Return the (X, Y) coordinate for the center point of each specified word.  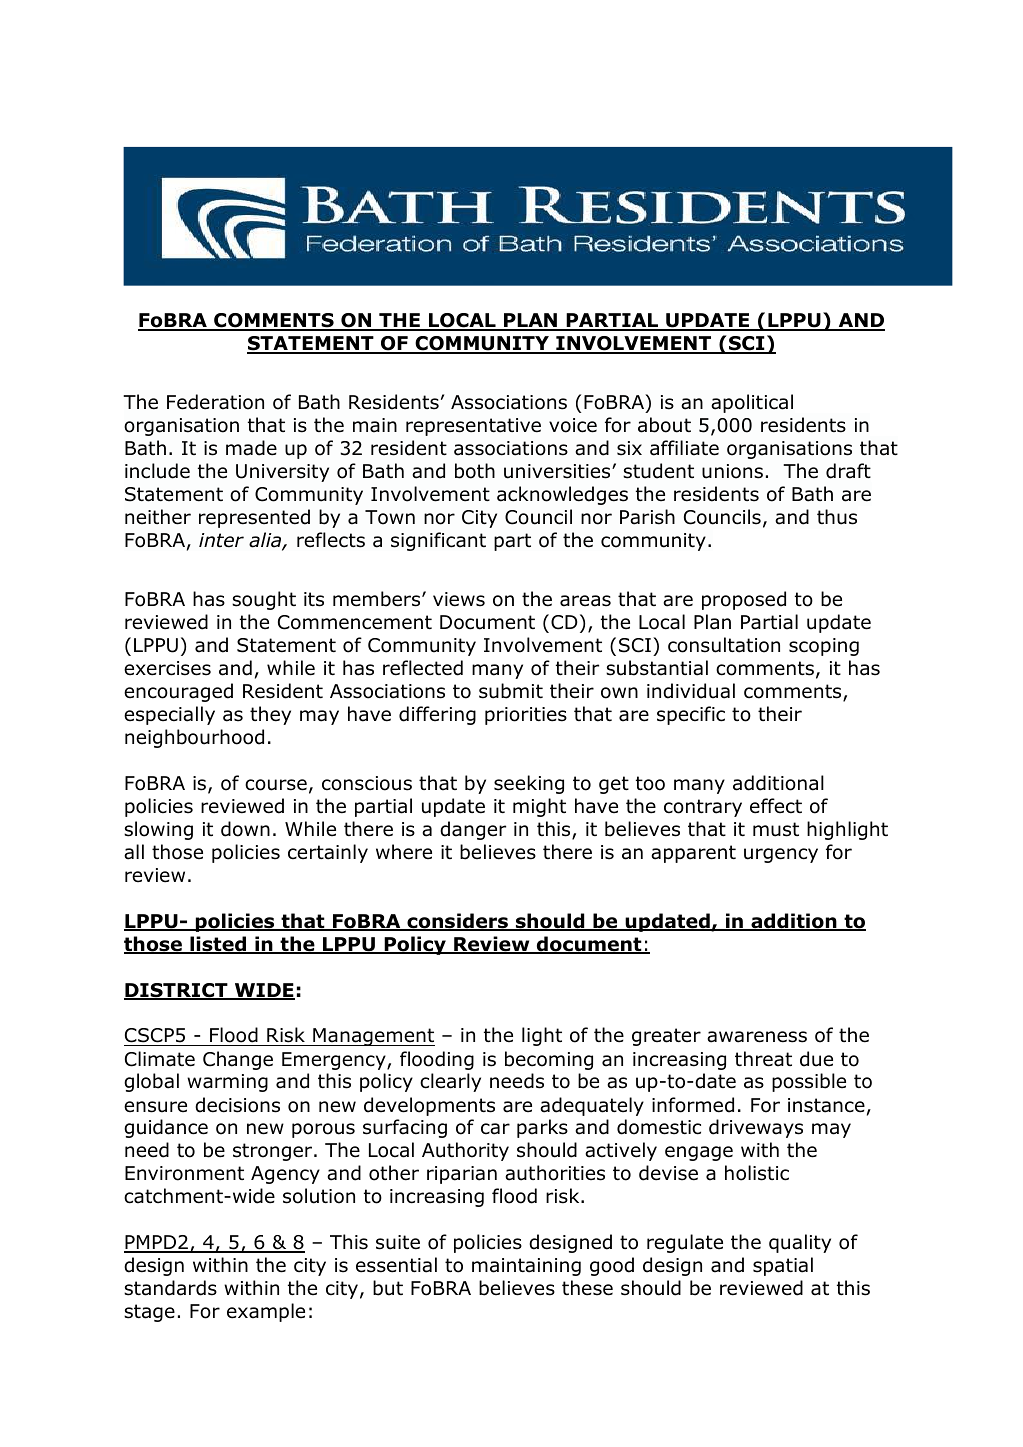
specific (691, 715)
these (587, 1288)
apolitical (752, 403)
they (270, 715)
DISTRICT (177, 991)
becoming (549, 1060)
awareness (757, 1037)
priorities (526, 716)
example (266, 1312)
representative (473, 427)
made (251, 448)
